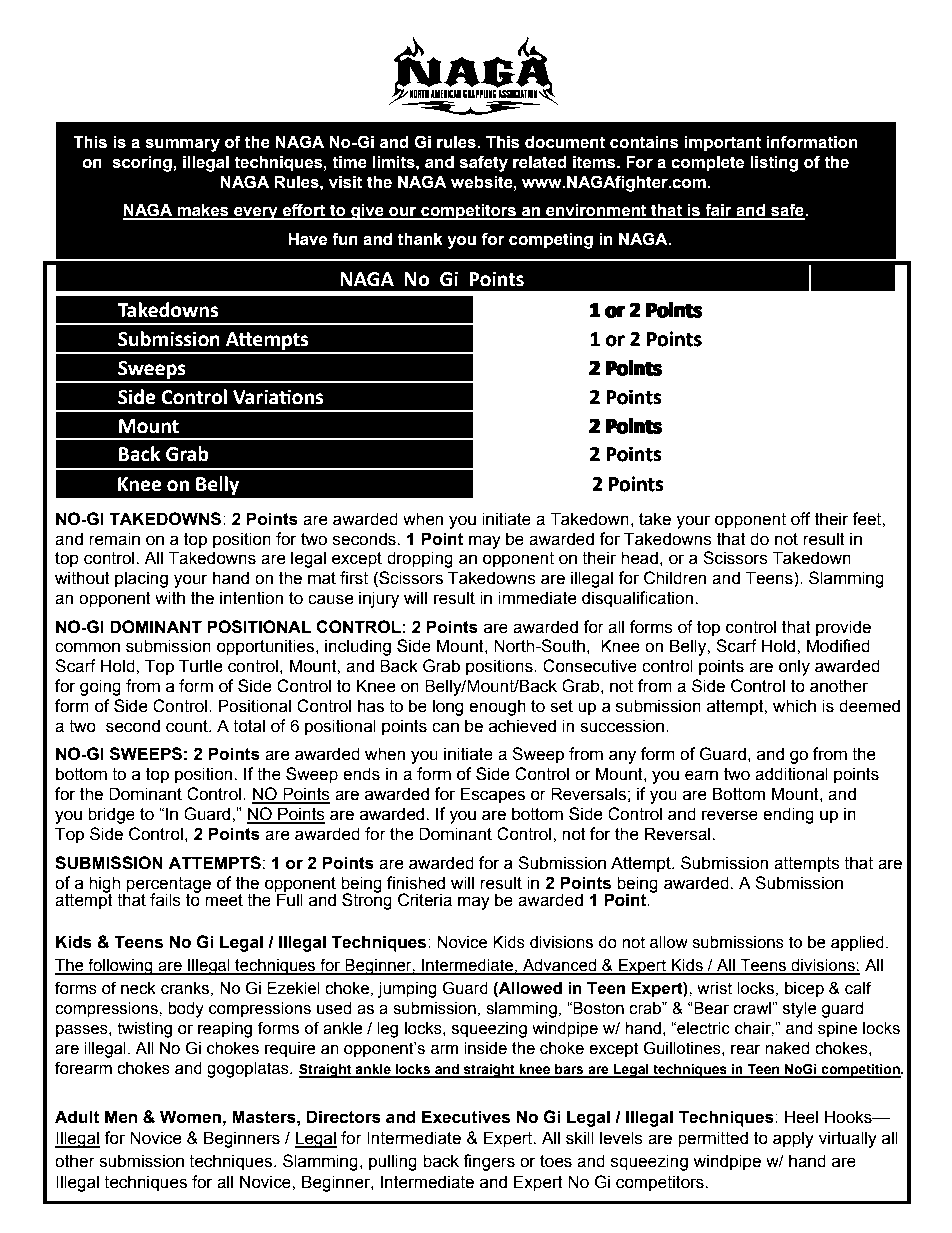  I want to click on ending, so click(788, 815).
